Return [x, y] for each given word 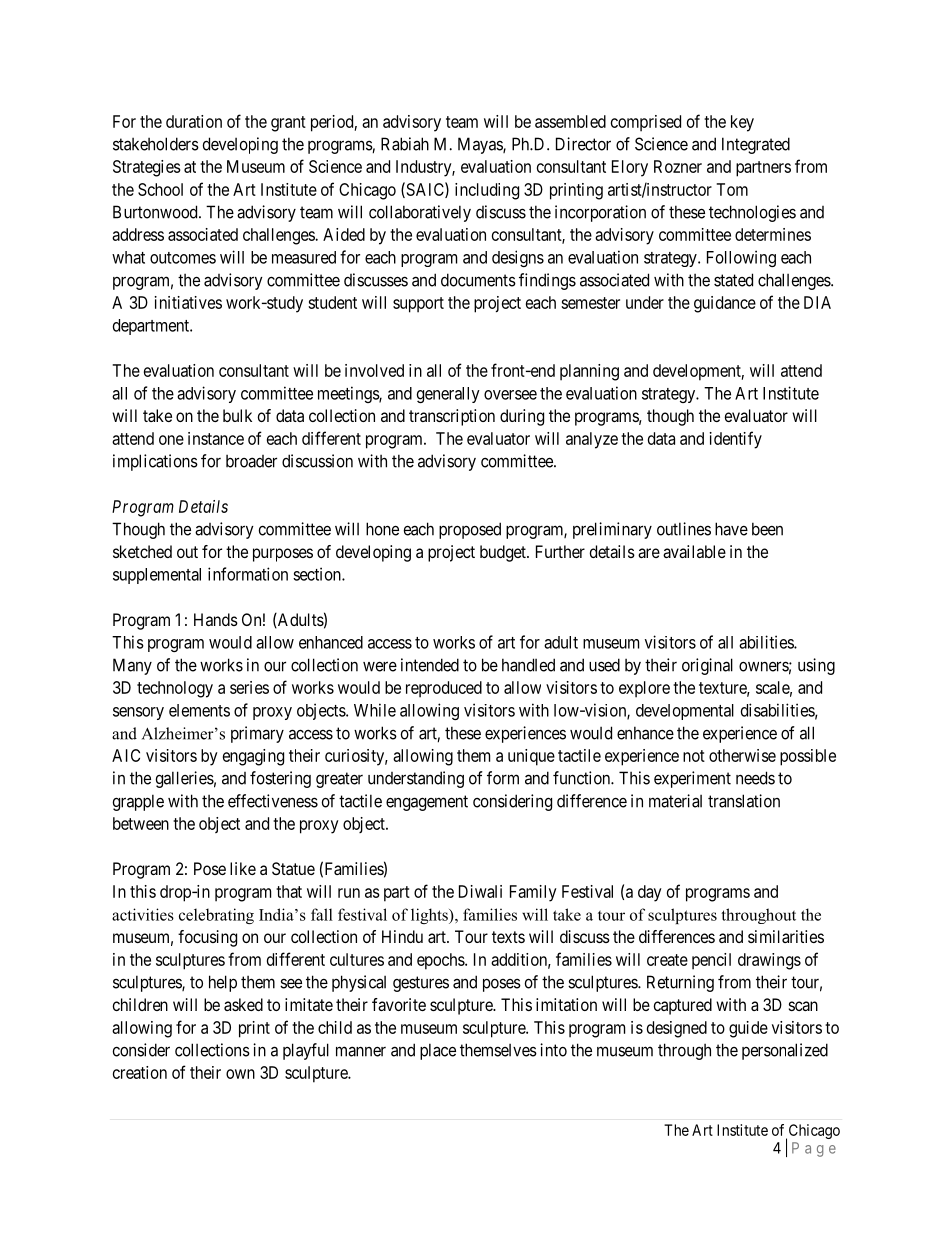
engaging [253, 757]
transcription [452, 417]
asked [243, 1004]
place [438, 1051]
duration [194, 121]
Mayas [481, 145]
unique [531, 757]
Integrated [756, 145]
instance [216, 438]
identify [736, 440]
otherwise [742, 755]
